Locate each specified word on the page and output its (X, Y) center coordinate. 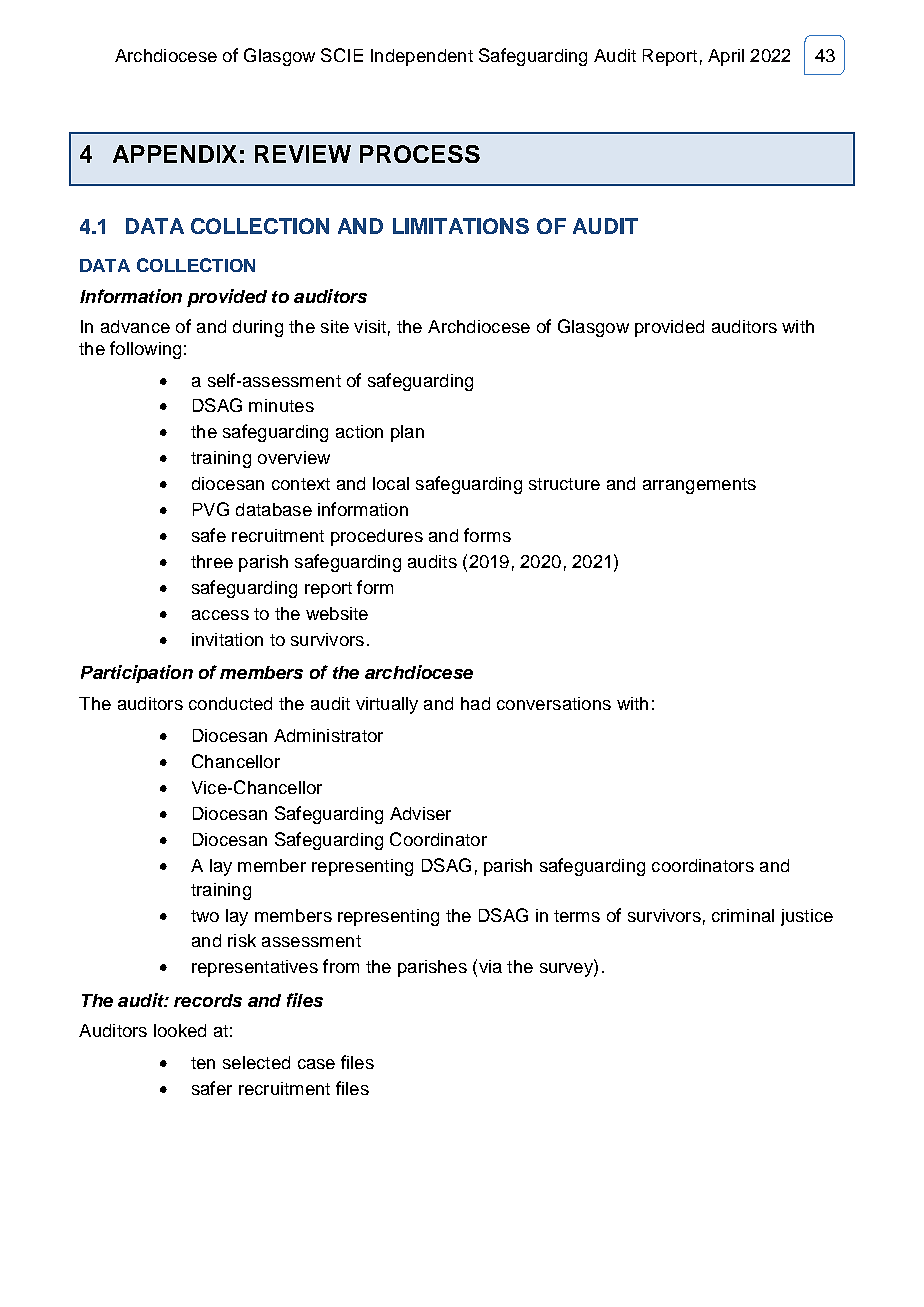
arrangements (699, 486)
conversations (554, 703)
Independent (422, 57)
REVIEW (303, 154)
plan (407, 433)
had (475, 703)
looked (180, 1030)
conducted (230, 703)
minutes (281, 405)
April (726, 57)
